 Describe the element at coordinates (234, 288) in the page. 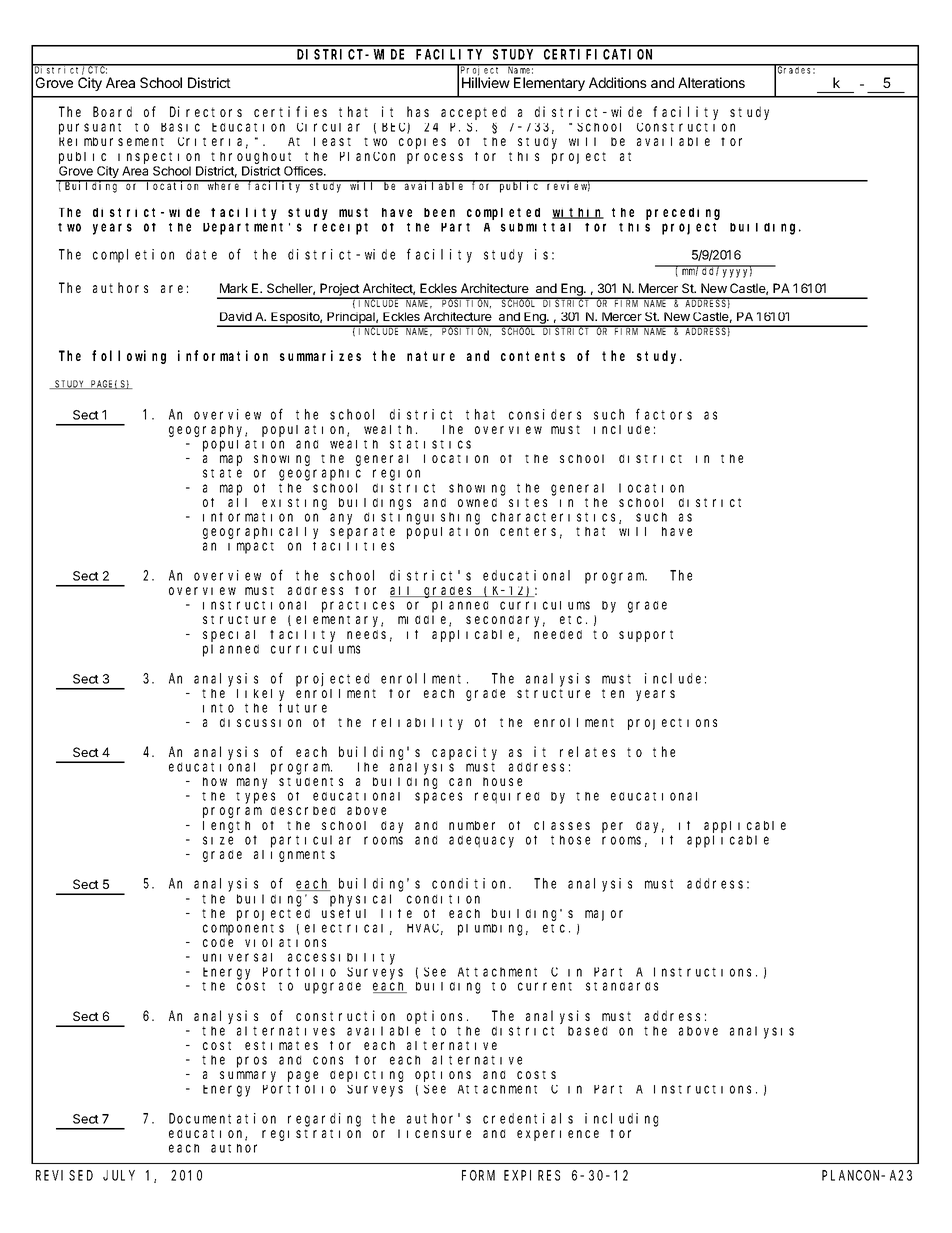

I see `Mark` at that location.
